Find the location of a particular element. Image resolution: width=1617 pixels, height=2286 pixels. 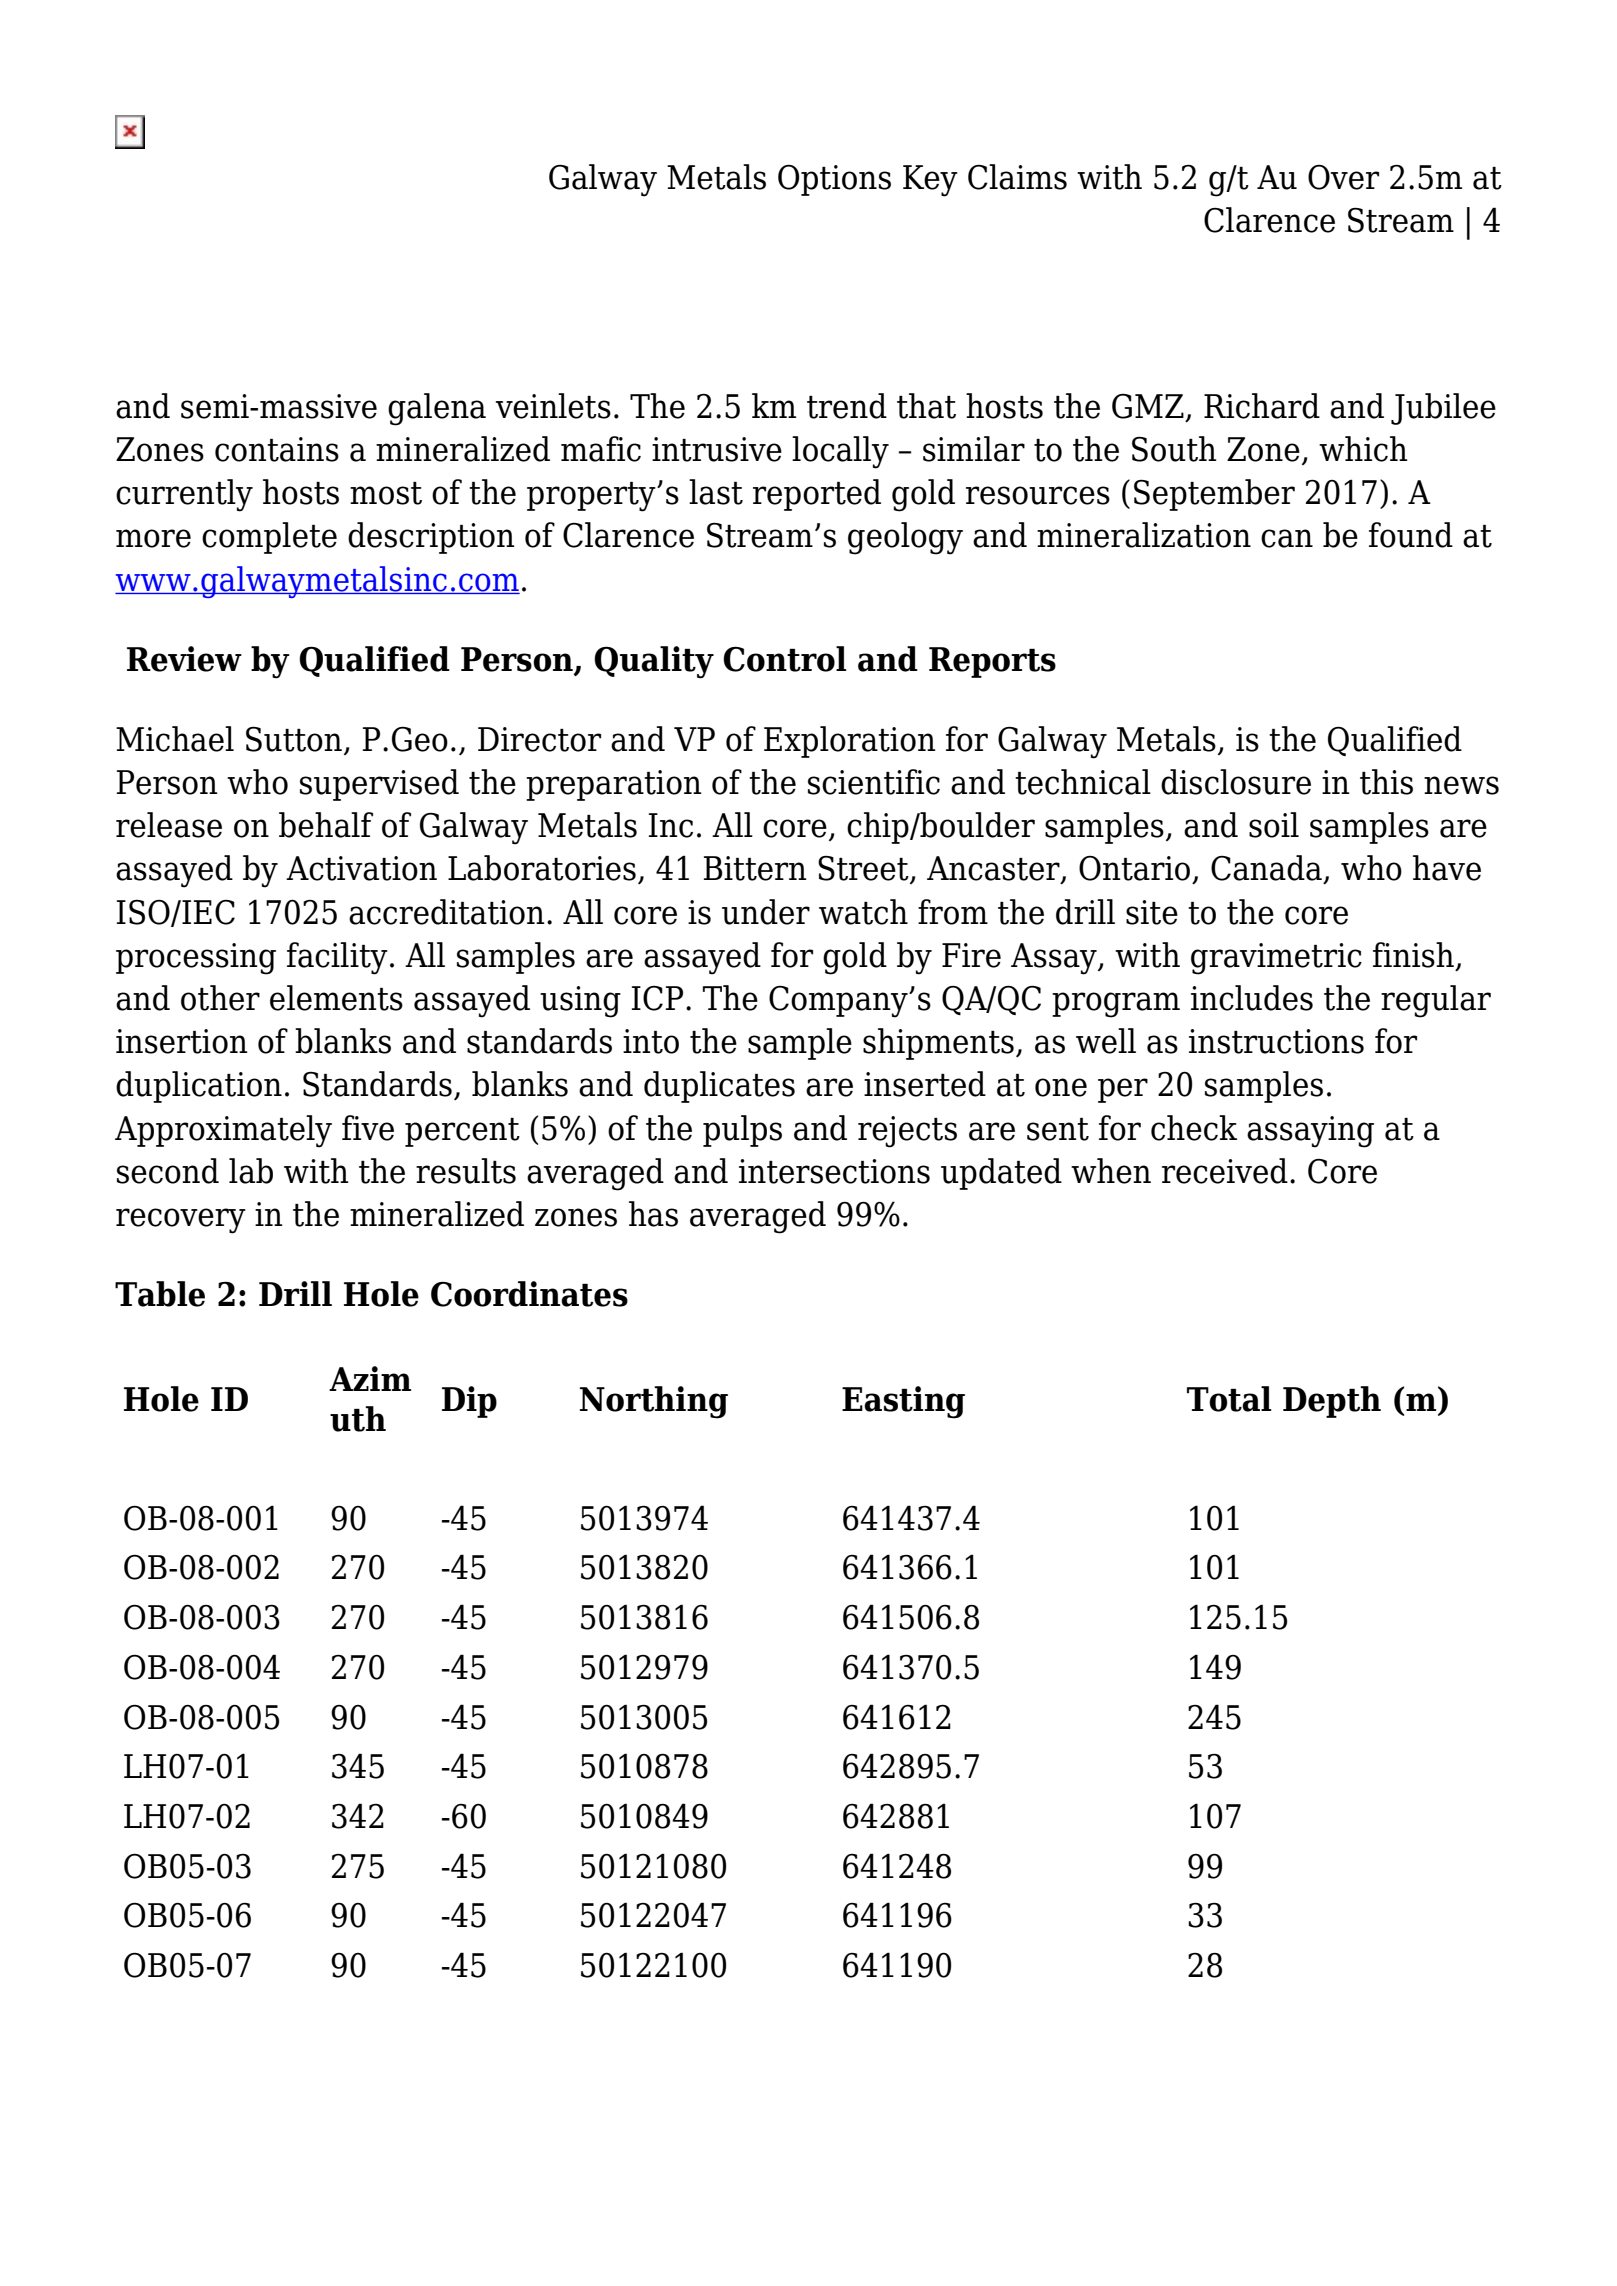

Azim is located at coordinates (370, 1378).
